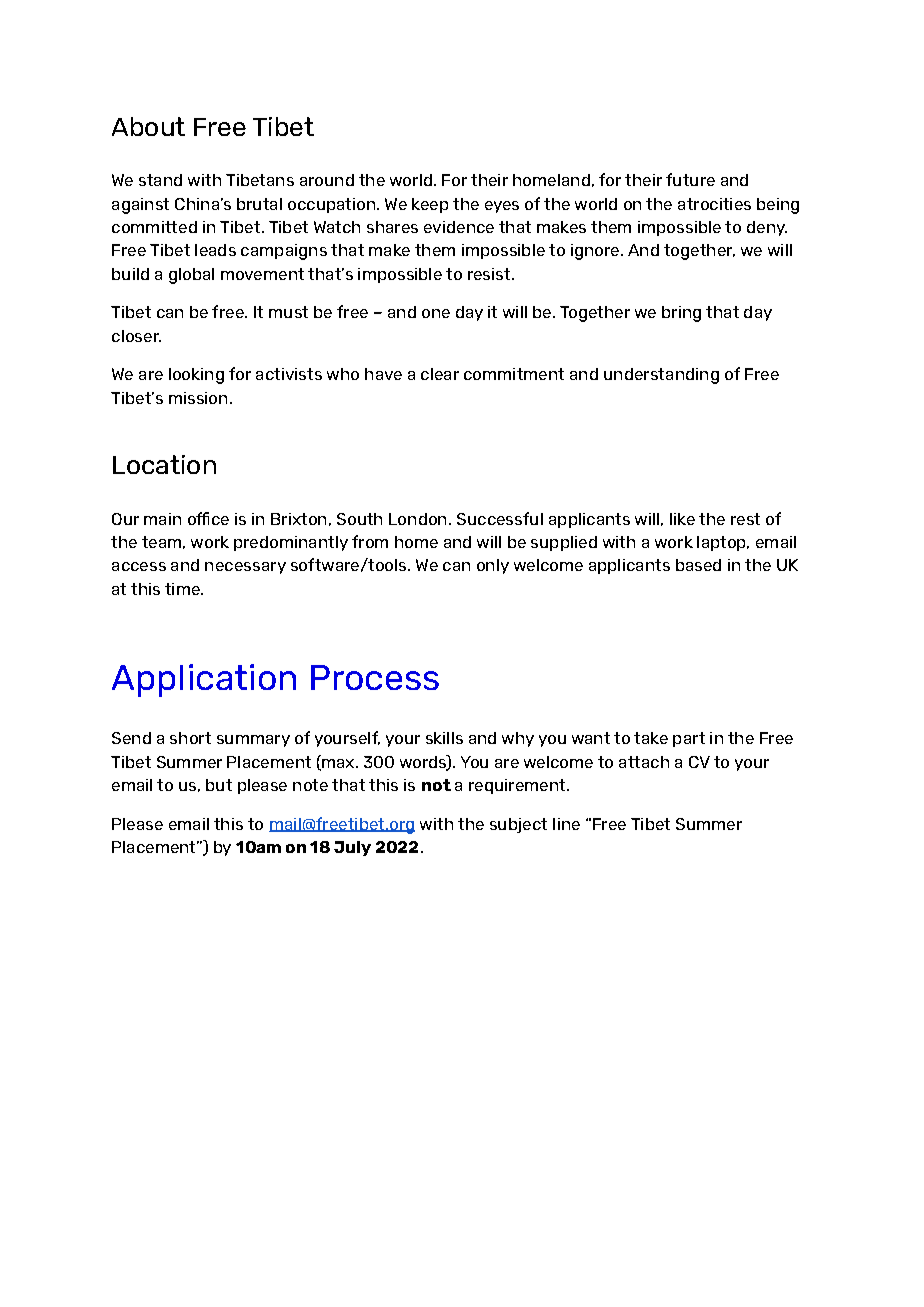  Describe the element at coordinates (148, 126) in the document. I see `About` at that location.
